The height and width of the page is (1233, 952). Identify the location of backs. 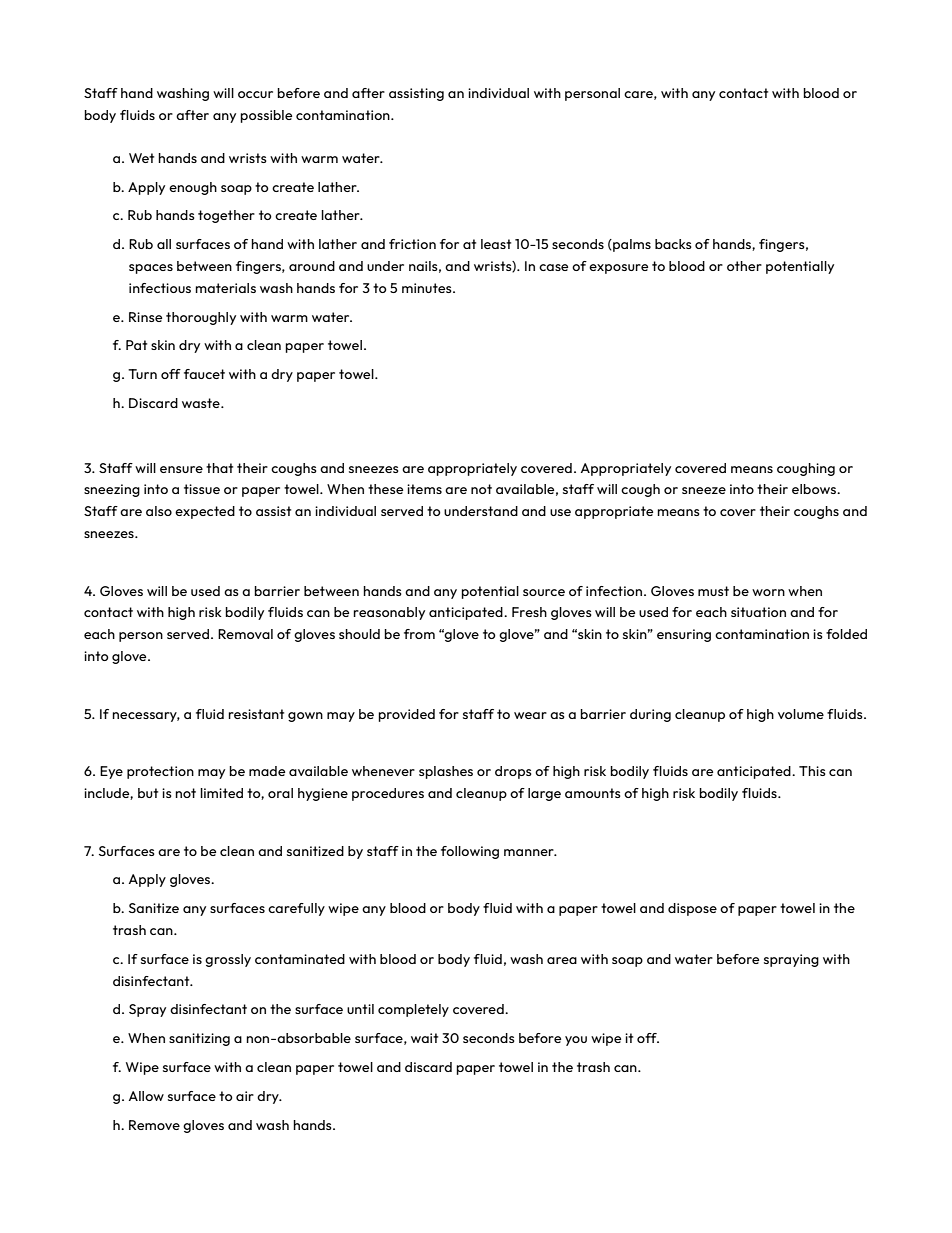
(673, 244).
